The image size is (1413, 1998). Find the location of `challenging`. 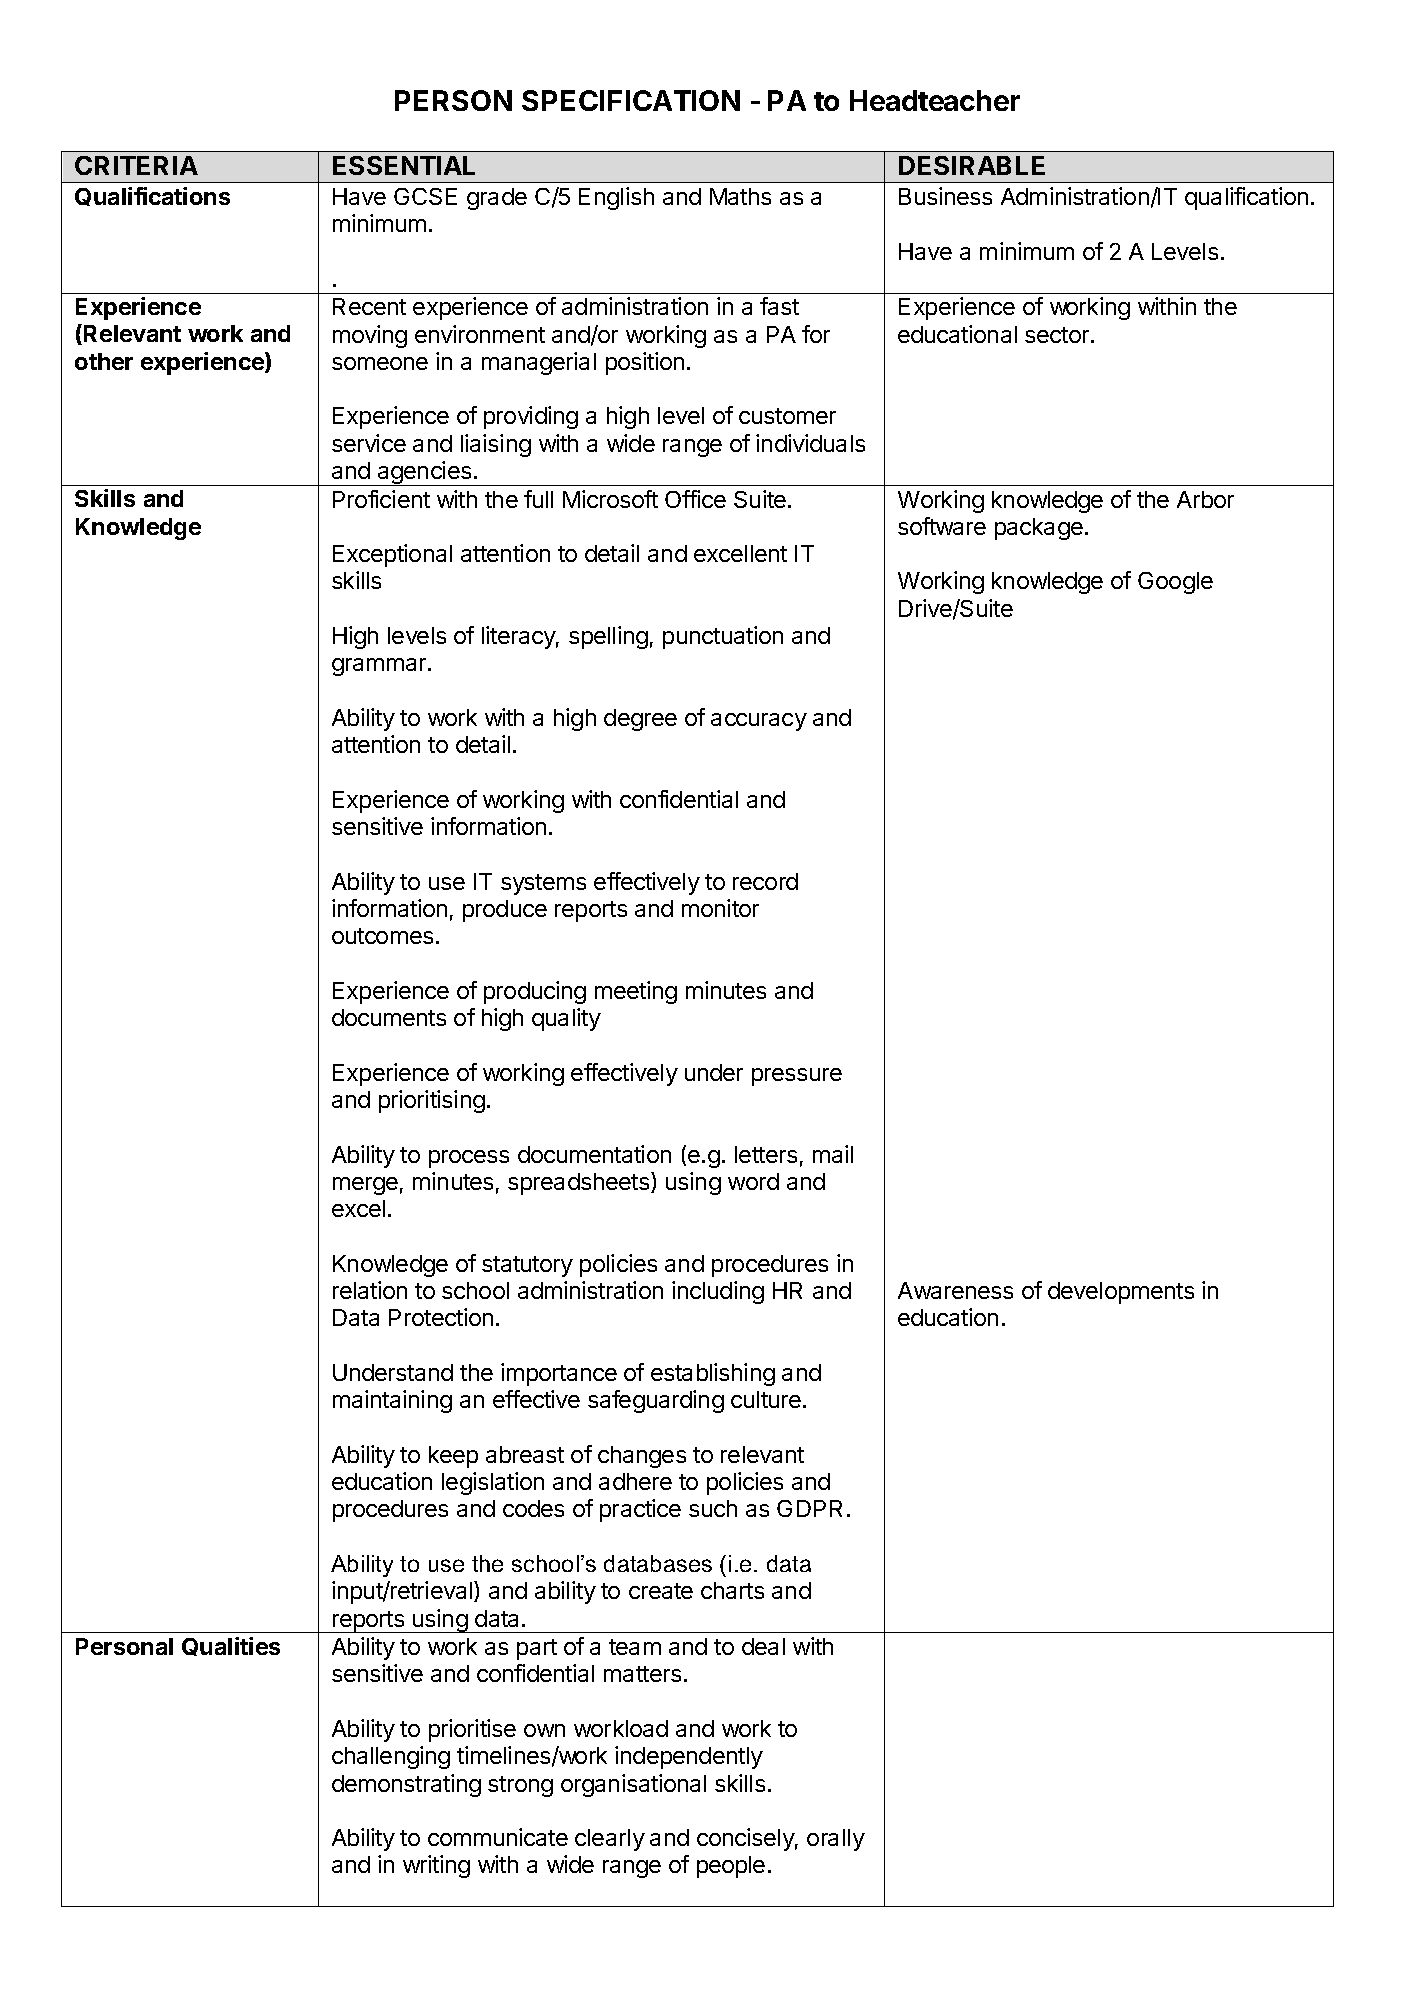

challenging is located at coordinates (391, 1757).
